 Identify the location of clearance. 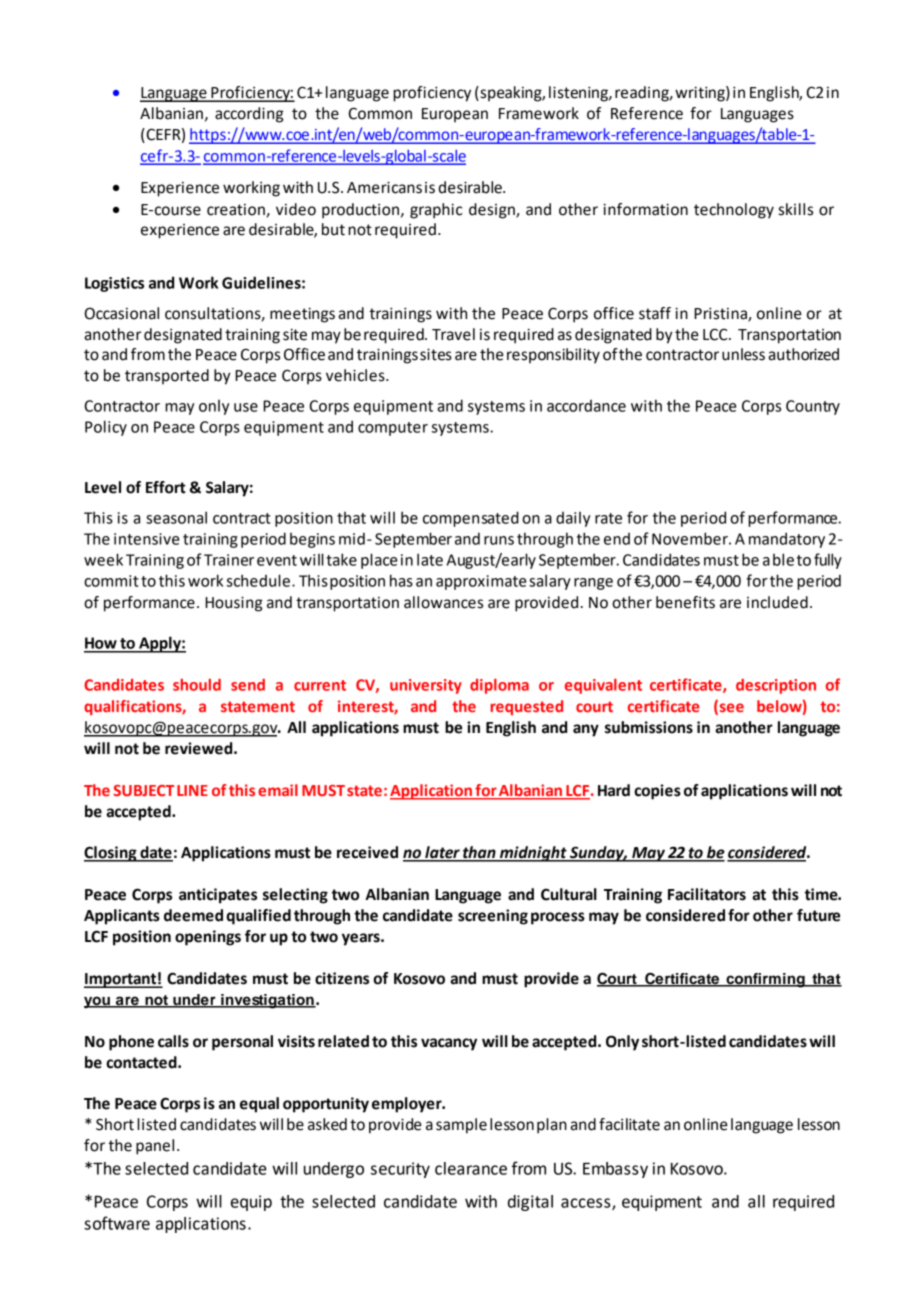
(471, 1168).
